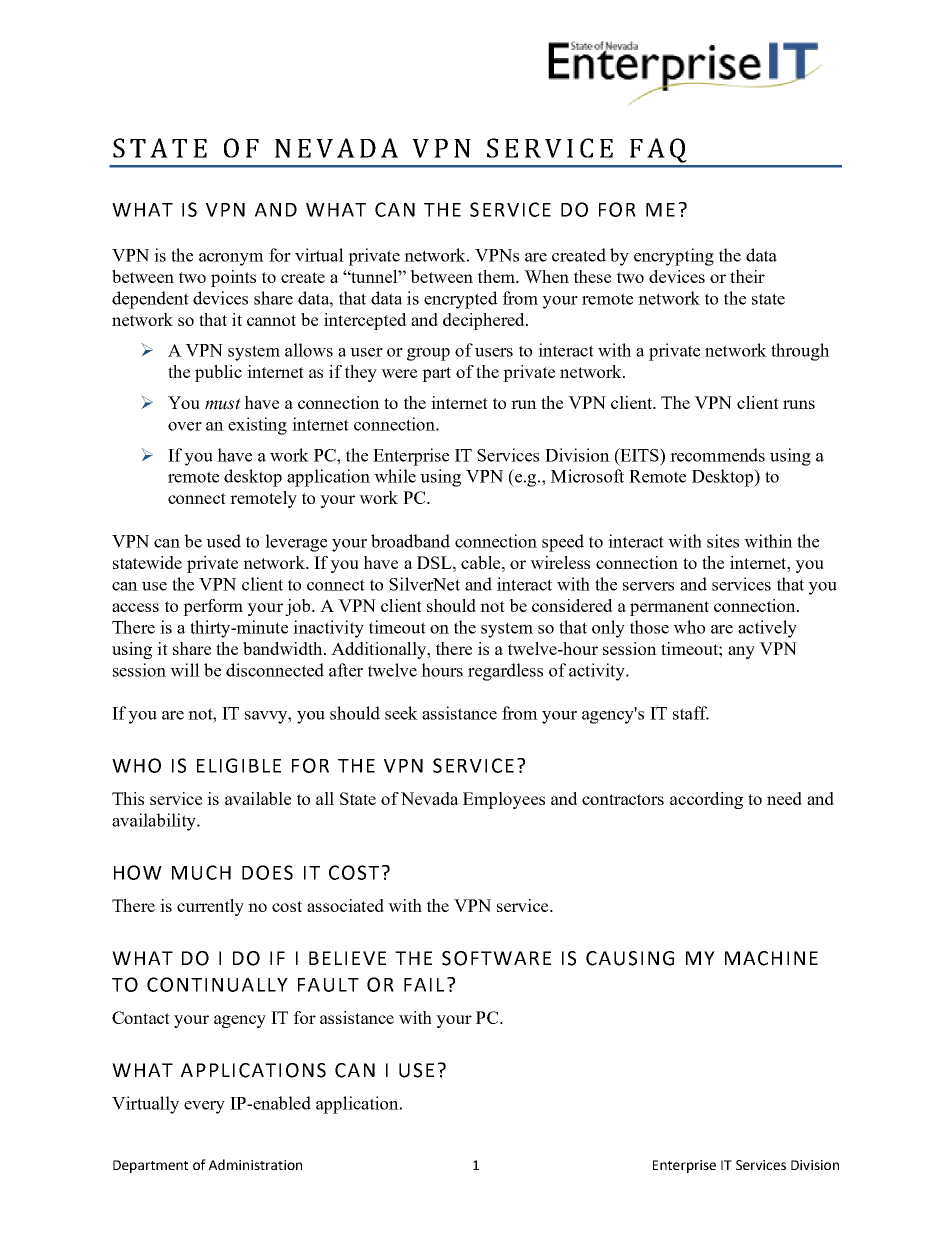 The width and height of the document is (952, 1233). What do you see at coordinates (233, 278) in the document?
I see `points` at bounding box center [233, 278].
